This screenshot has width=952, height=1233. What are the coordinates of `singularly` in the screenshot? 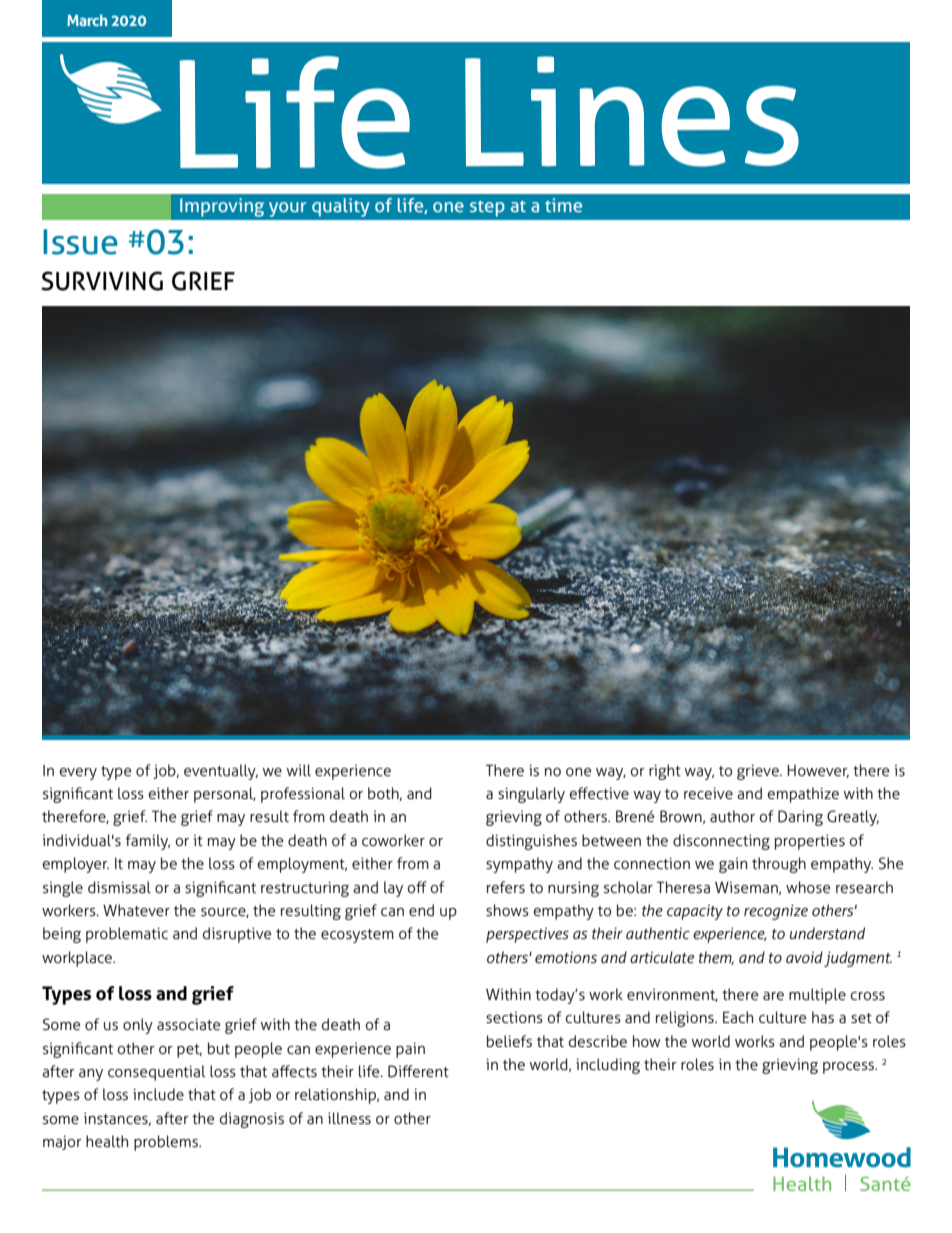 It's located at (531, 795).
